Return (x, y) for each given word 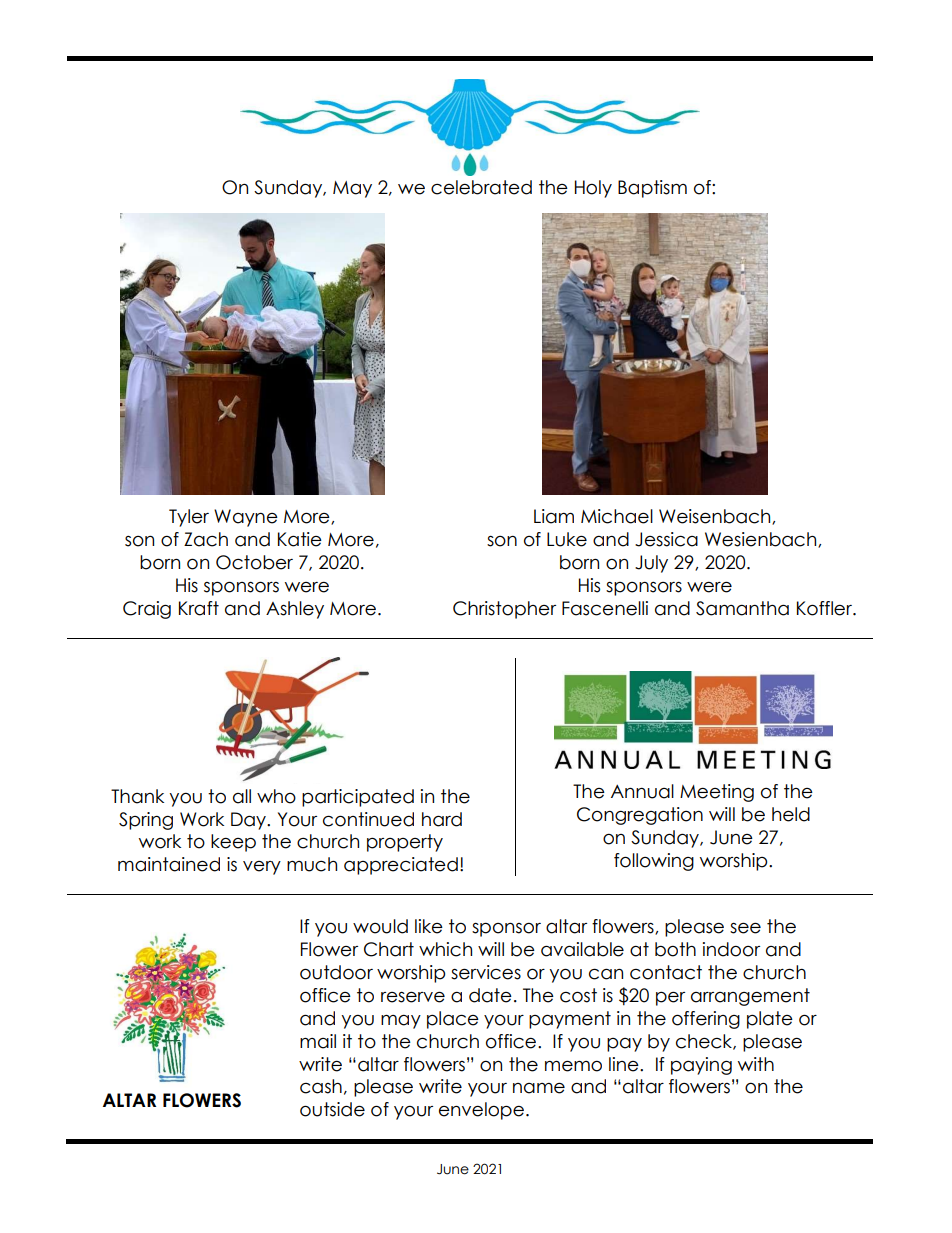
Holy (593, 189)
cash (321, 1086)
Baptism (652, 189)
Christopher (504, 610)
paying (701, 1066)
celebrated (481, 187)
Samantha (742, 608)
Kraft (199, 608)
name (539, 1088)
